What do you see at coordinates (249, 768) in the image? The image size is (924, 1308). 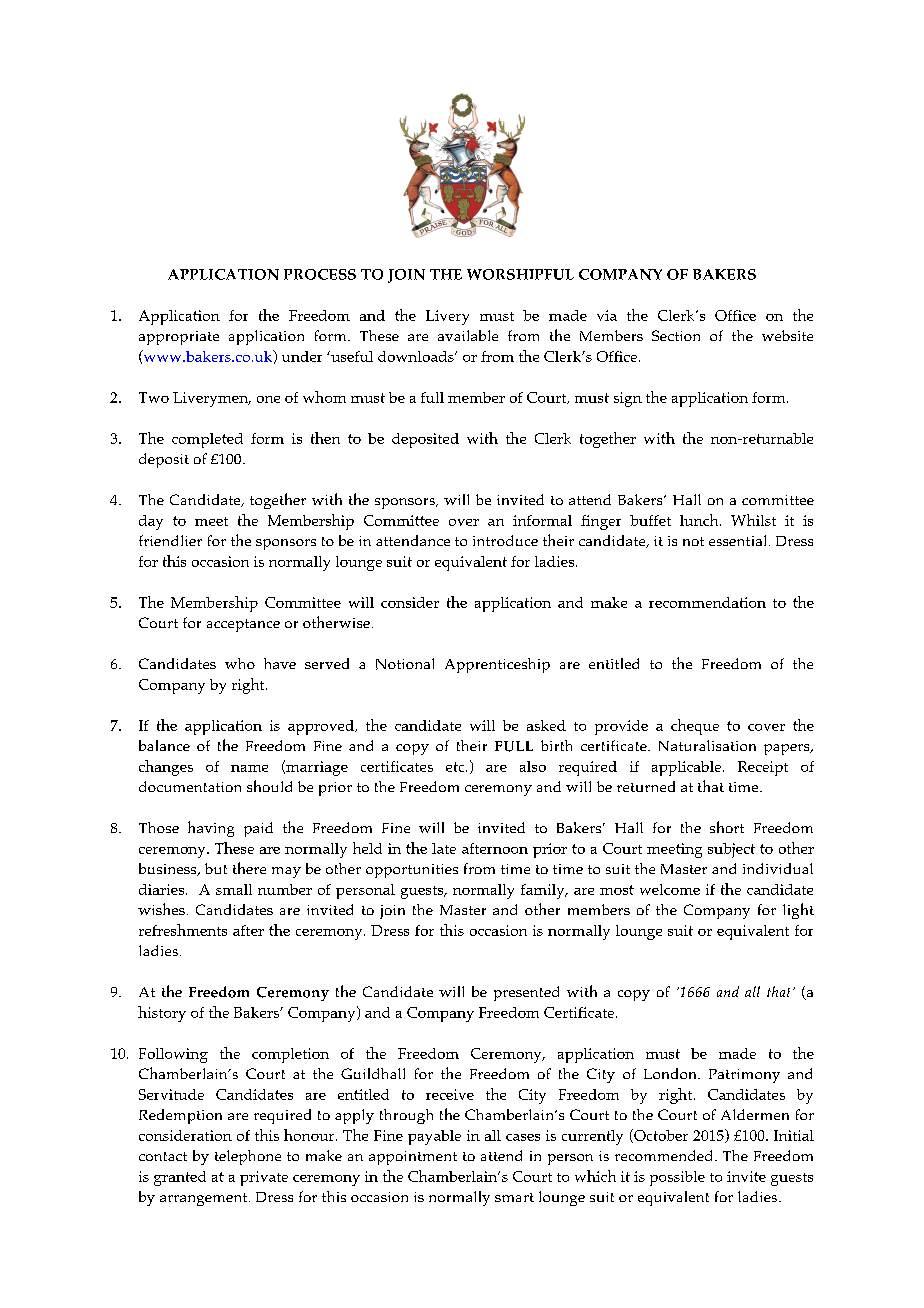 I see `name` at bounding box center [249, 768].
